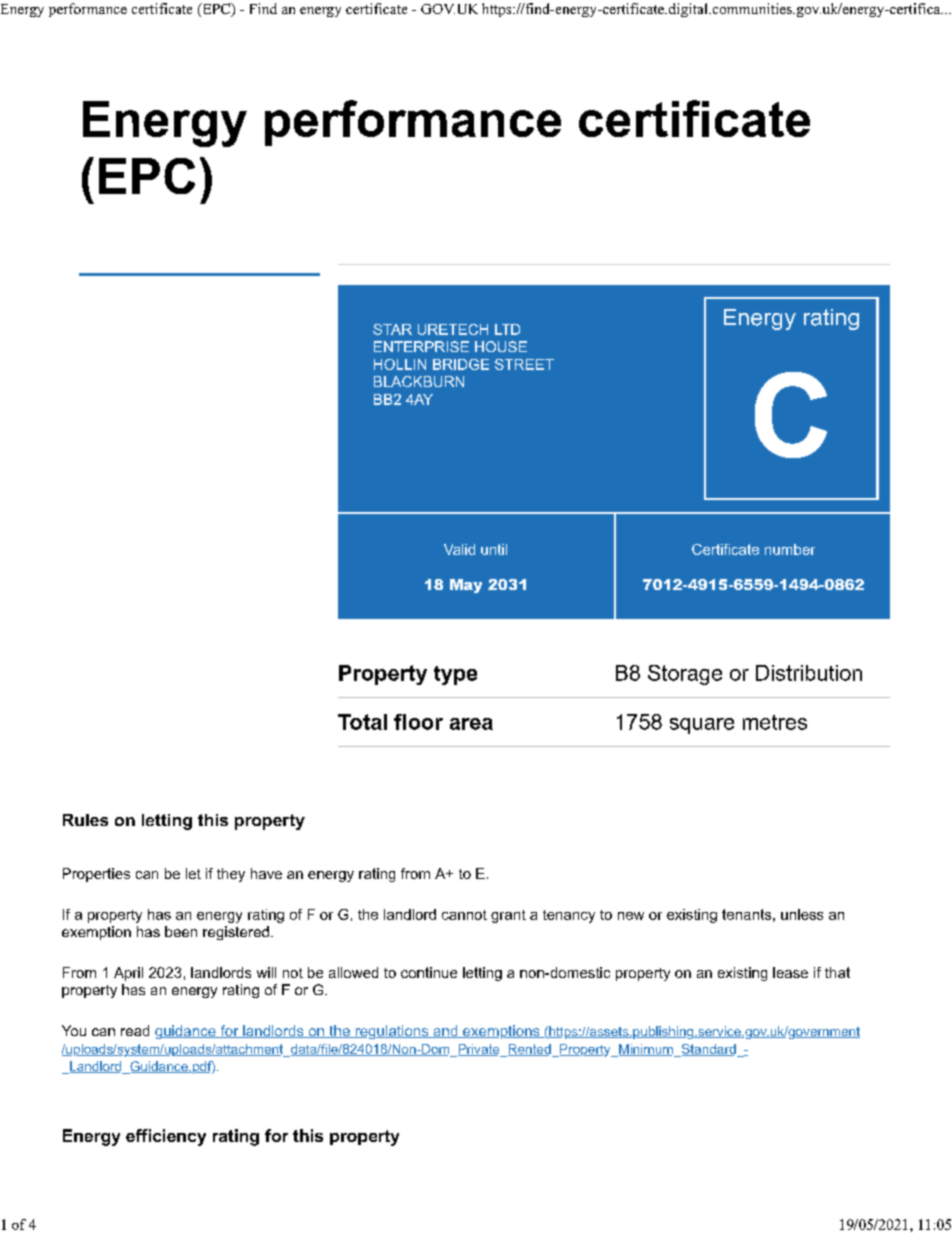  I want to click on efficiency, so click(166, 1137).
